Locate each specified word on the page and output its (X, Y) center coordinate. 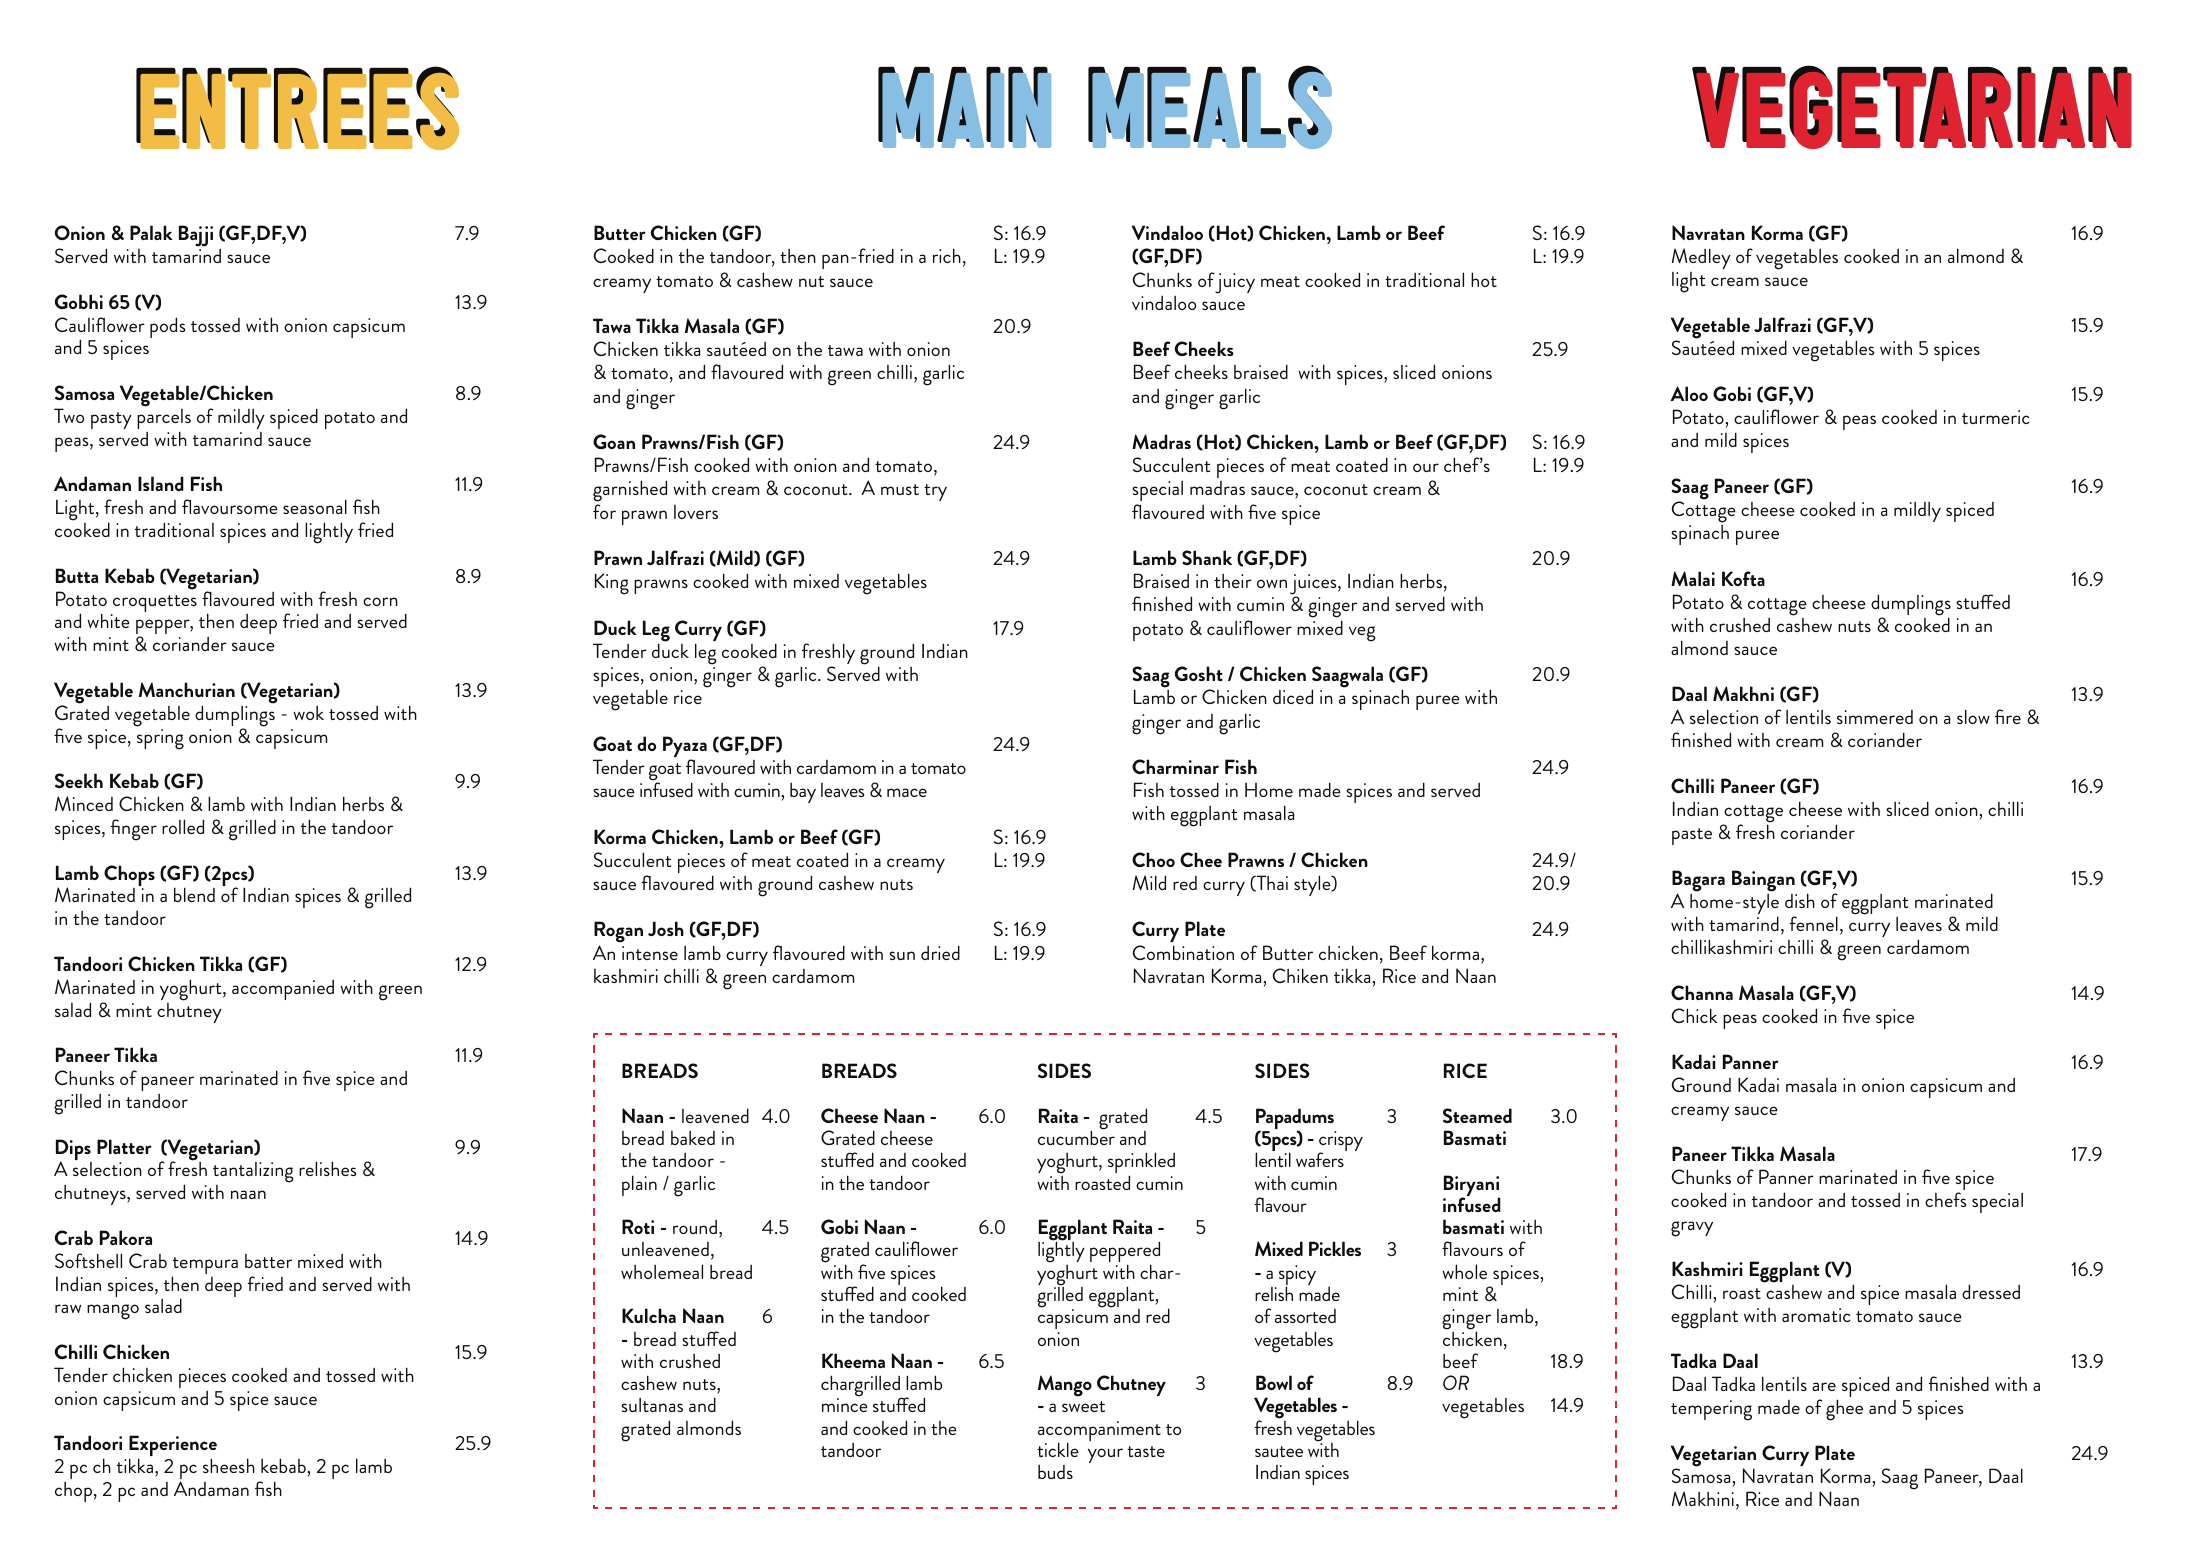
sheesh (229, 1465)
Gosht (1199, 673)
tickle (1058, 1449)
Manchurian (187, 689)
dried (940, 952)
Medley (1701, 258)
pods (167, 327)
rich (947, 255)
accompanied (283, 990)
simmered (1875, 717)
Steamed (1477, 1115)
